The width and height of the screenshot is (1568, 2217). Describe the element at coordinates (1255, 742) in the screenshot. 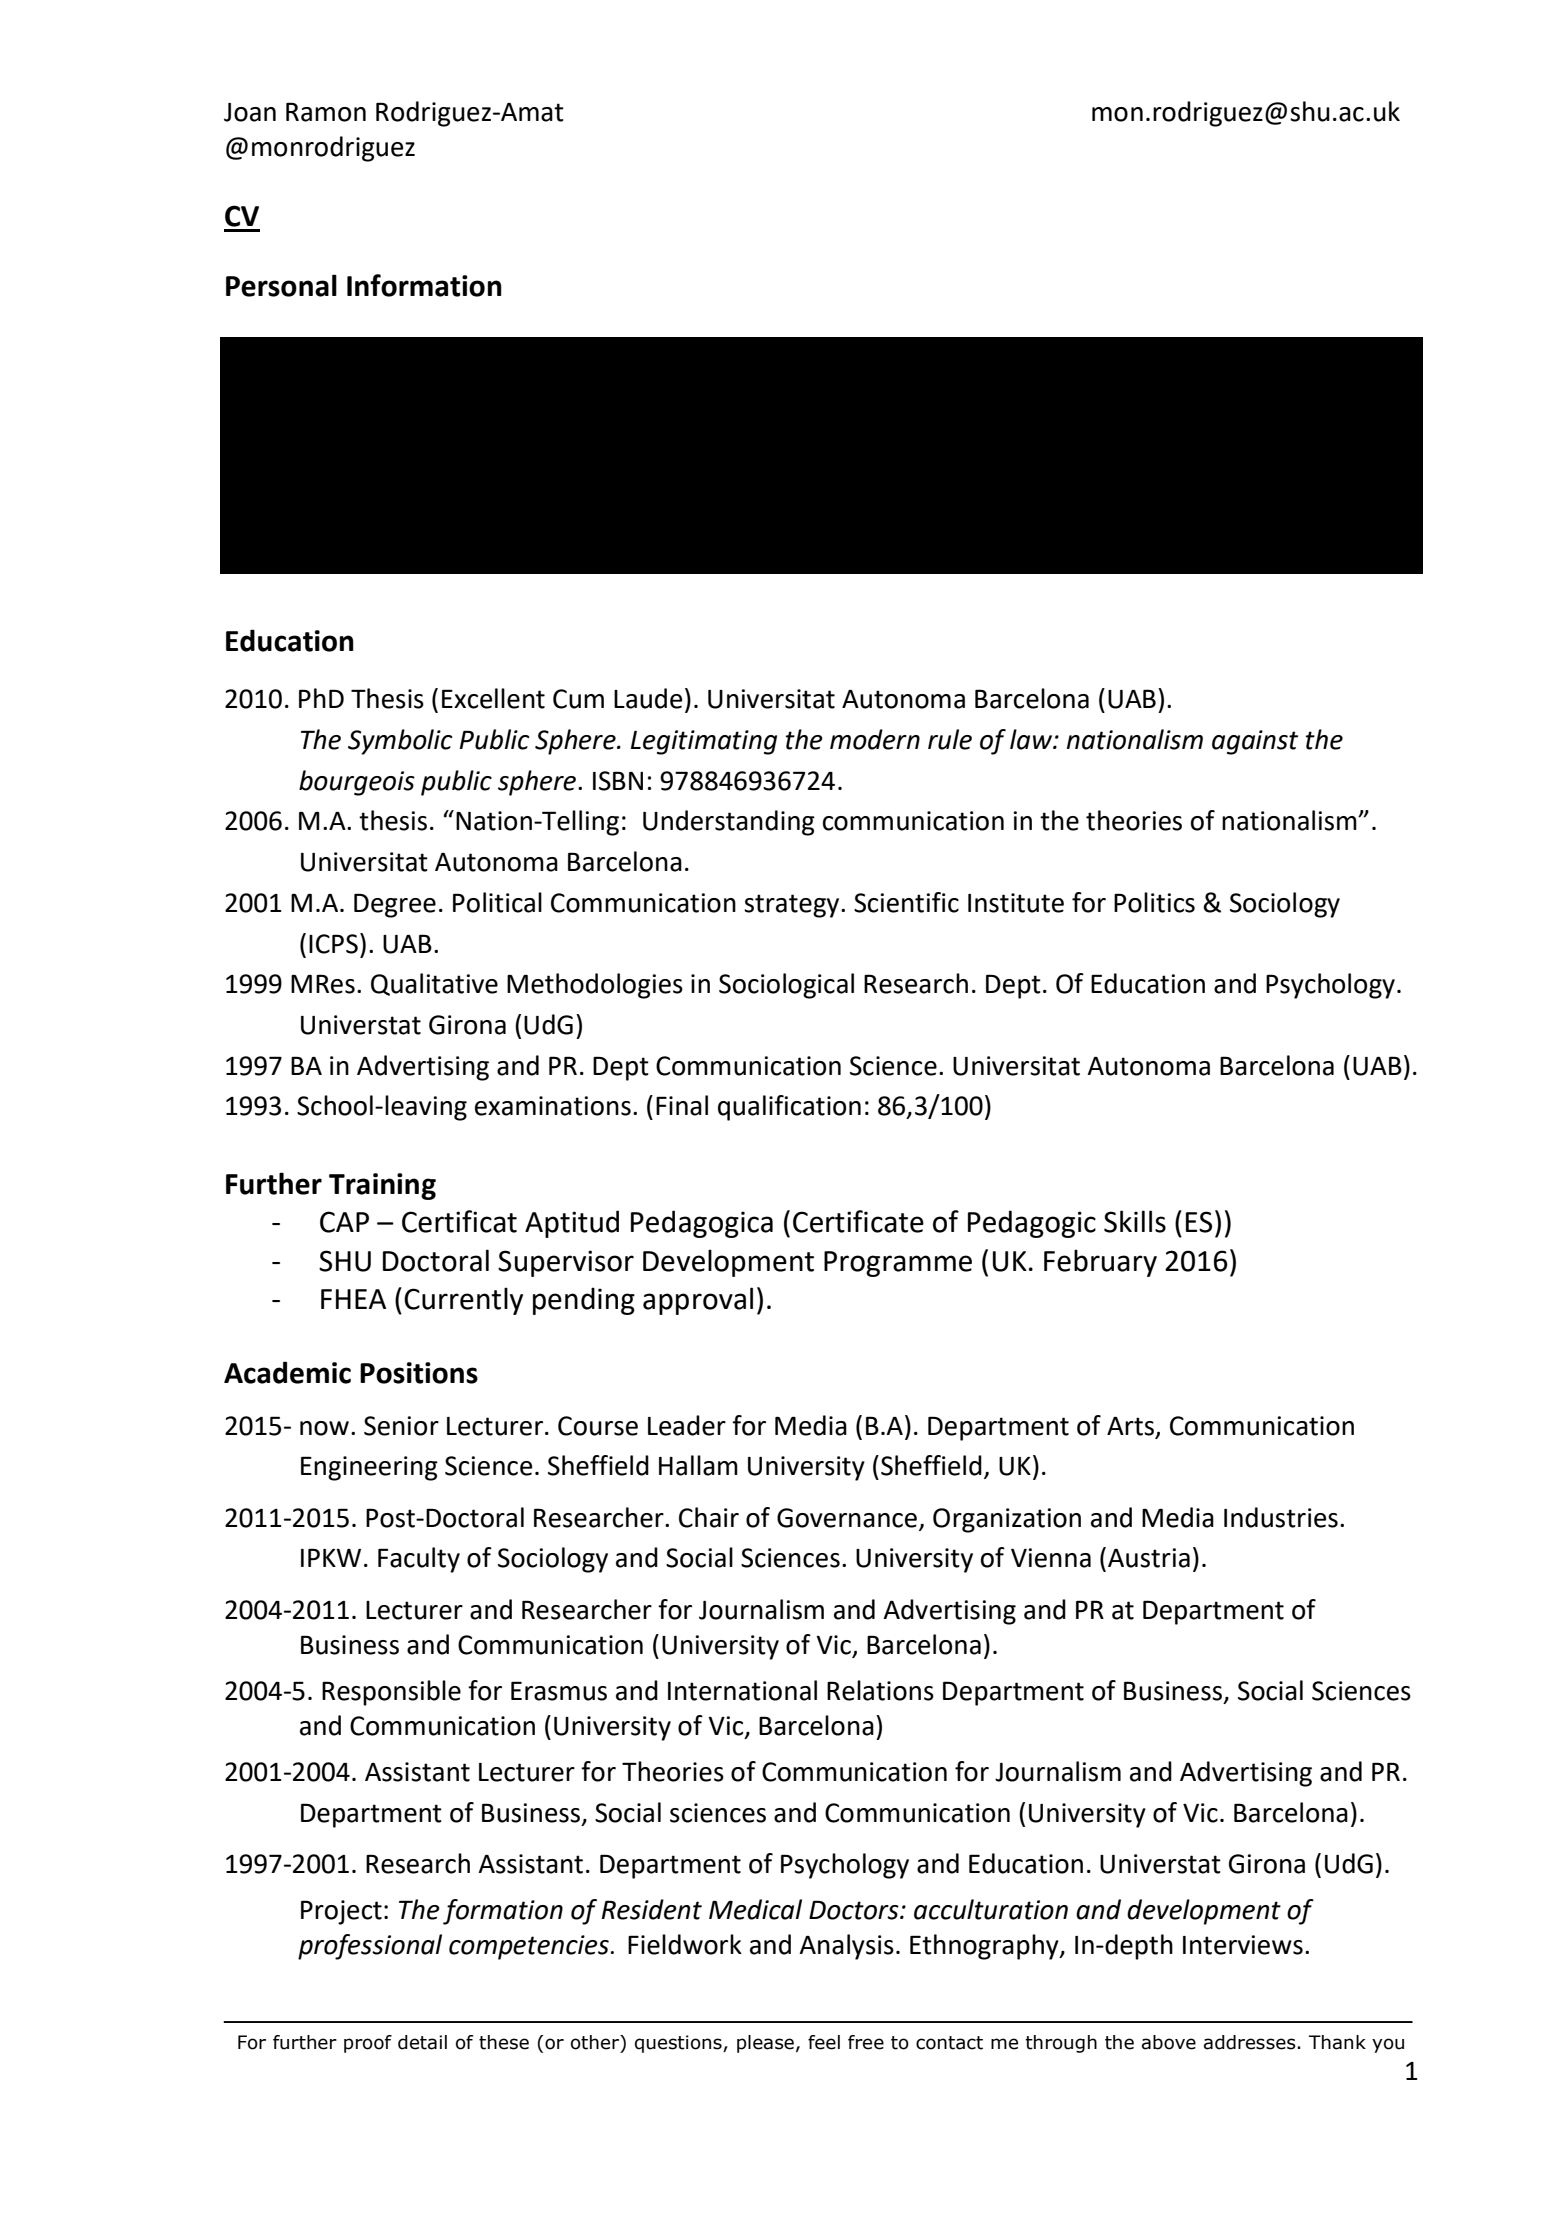

I see `against` at that location.
